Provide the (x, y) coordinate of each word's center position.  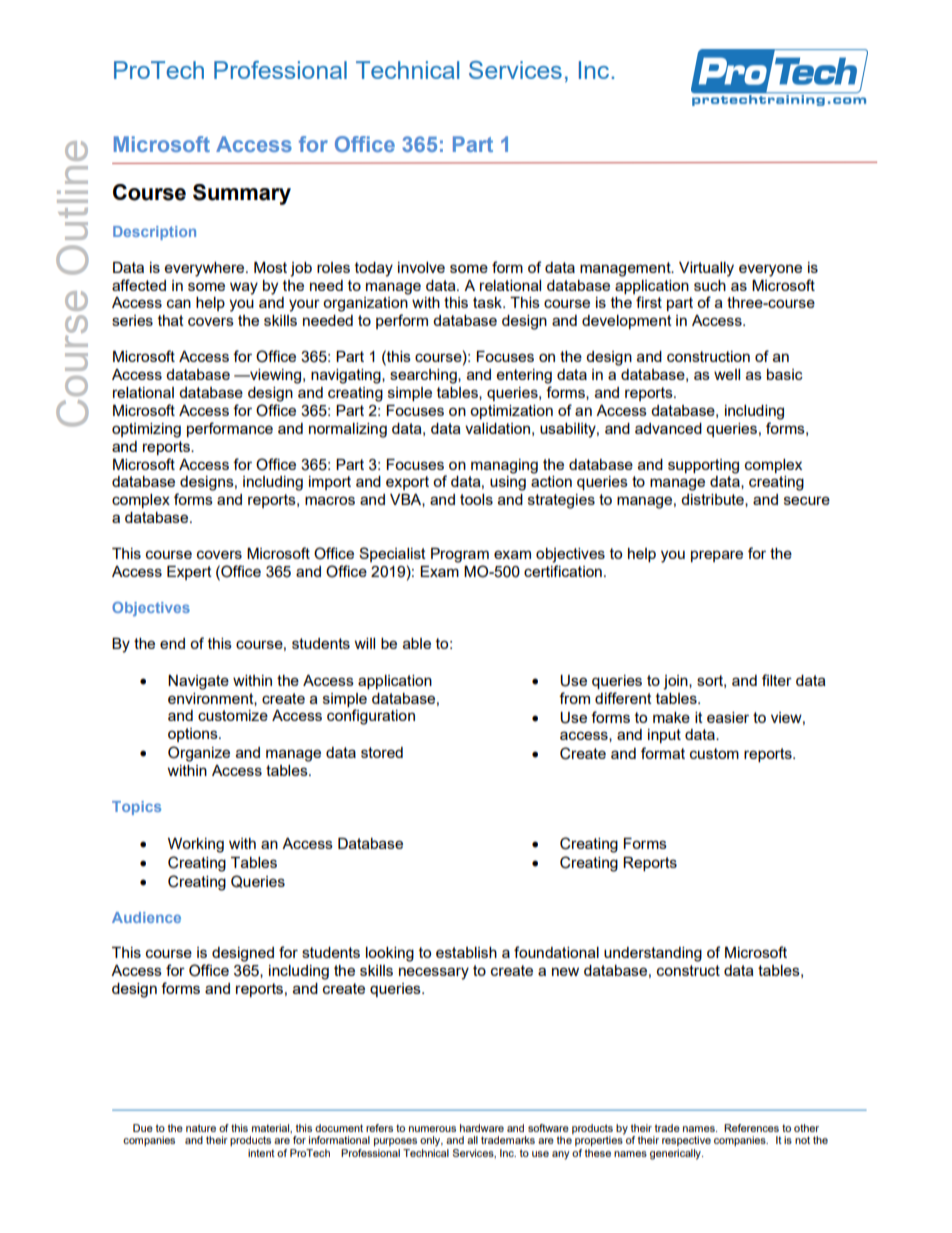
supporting (703, 466)
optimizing (146, 430)
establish (466, 952)
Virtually (706, 269)
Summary (242, 194)
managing (504, 466)
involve (421, 267)
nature (201, 1128)
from (574, 698)
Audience (146, 917)
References (751, 1128)
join (676, 682)
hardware (482, 1128)
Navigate (198, 682)
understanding (653, 954)
